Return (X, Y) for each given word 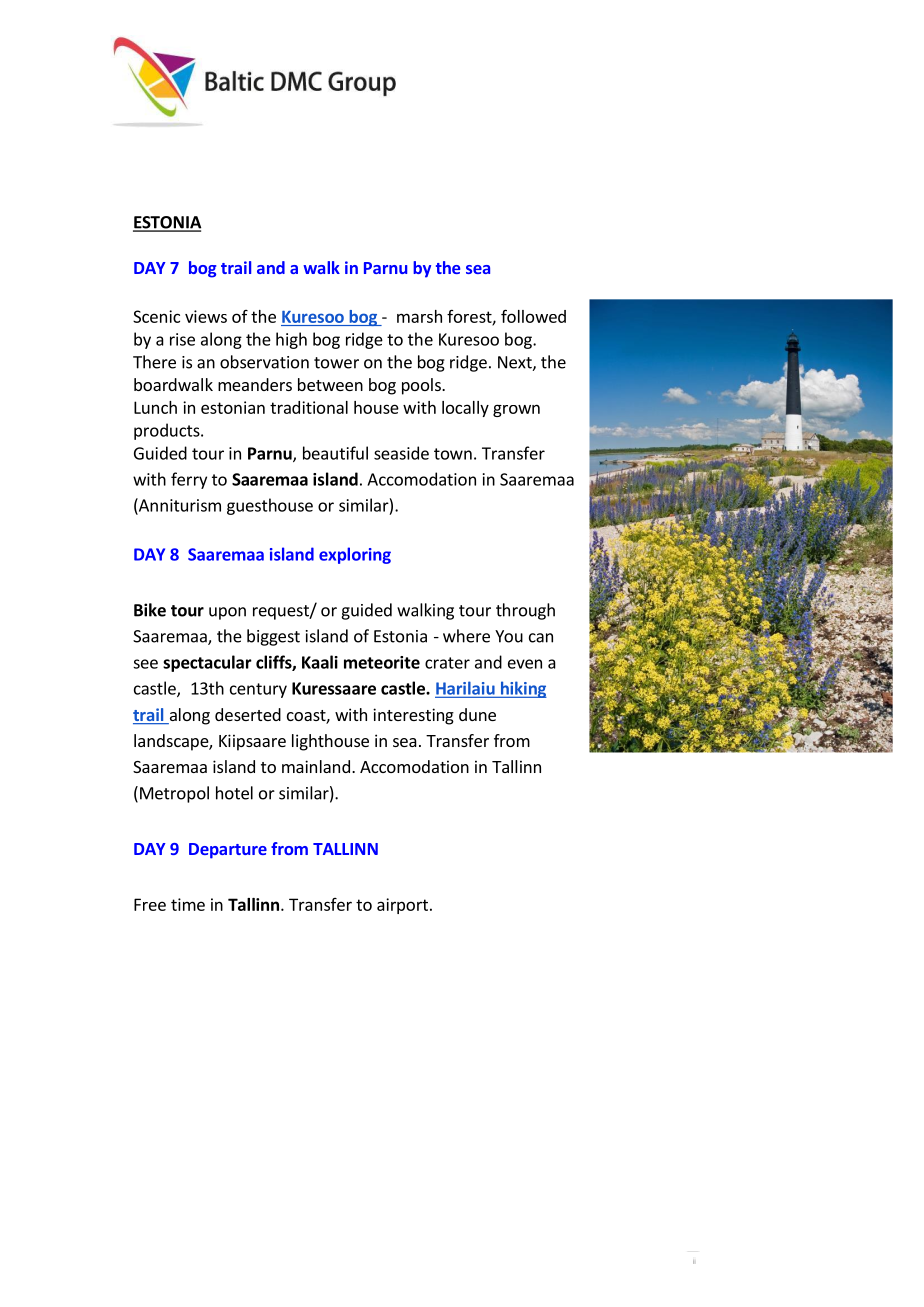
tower (336, 363)
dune (477, 714)
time (188, 904)
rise (182, 339)
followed (533, 316)
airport (402, 906)
